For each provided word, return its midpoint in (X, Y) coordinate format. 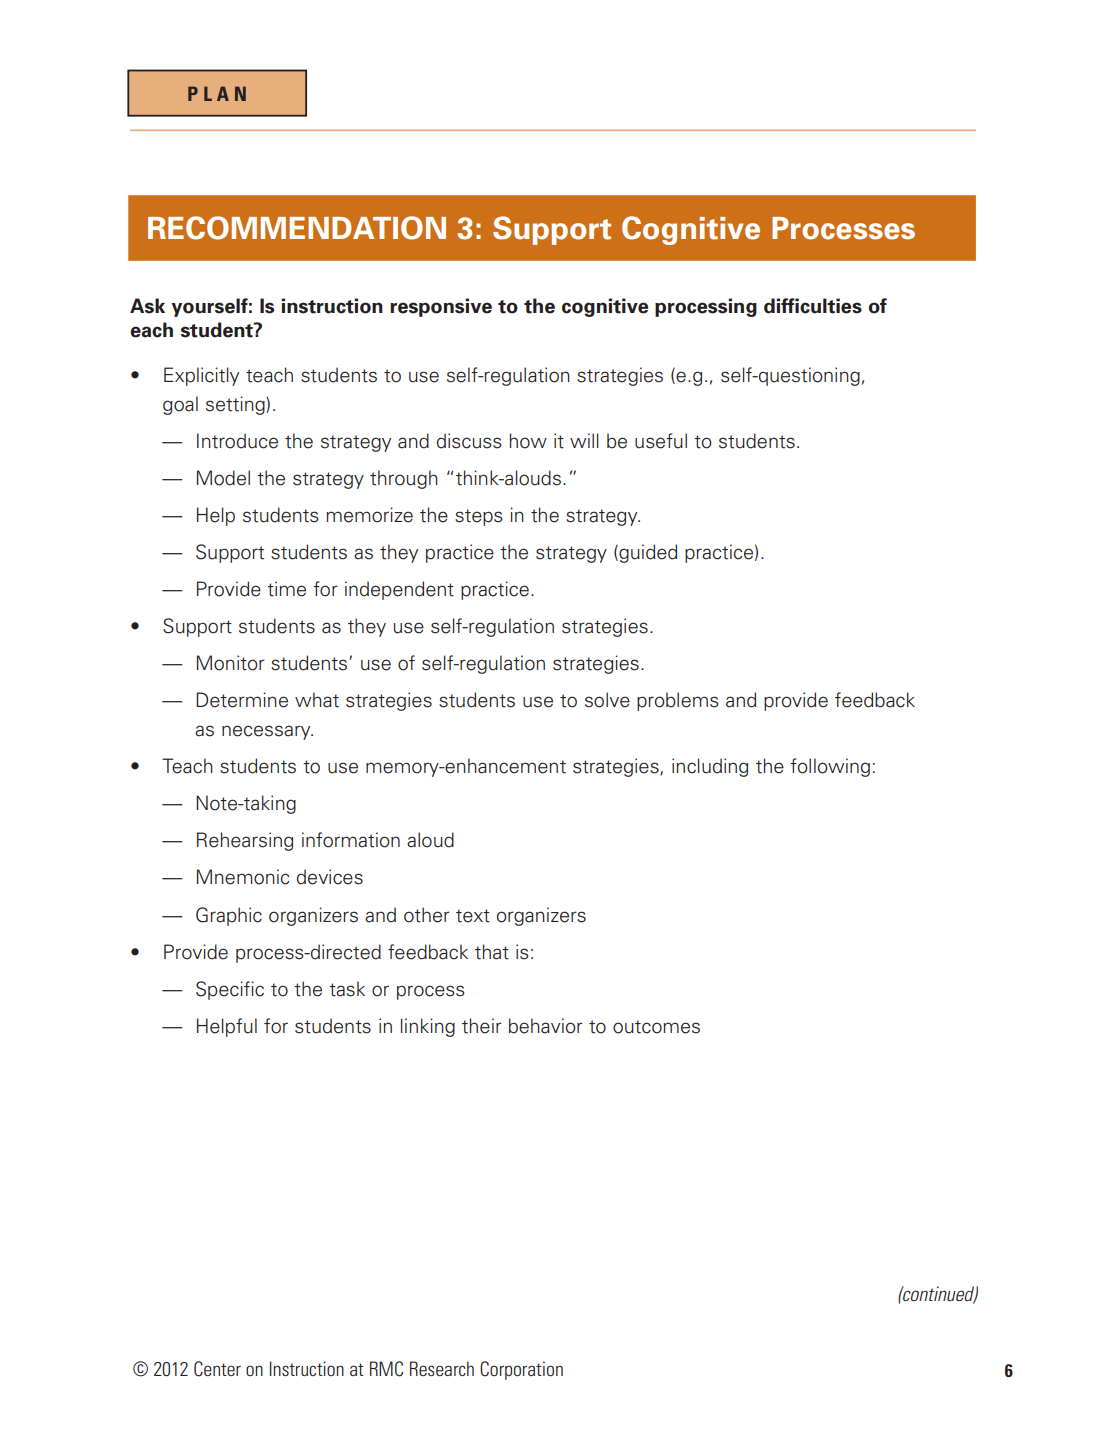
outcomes (656, 1027)
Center (217, 1369)
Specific (230, 990)
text (473, 916)
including (710, 767)
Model (223, 478)
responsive (441, 307)
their (482, 1026)
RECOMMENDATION (297, 228)
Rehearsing (245, 841)
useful (661, 441)
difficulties (813, 306)
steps (479, 517)
